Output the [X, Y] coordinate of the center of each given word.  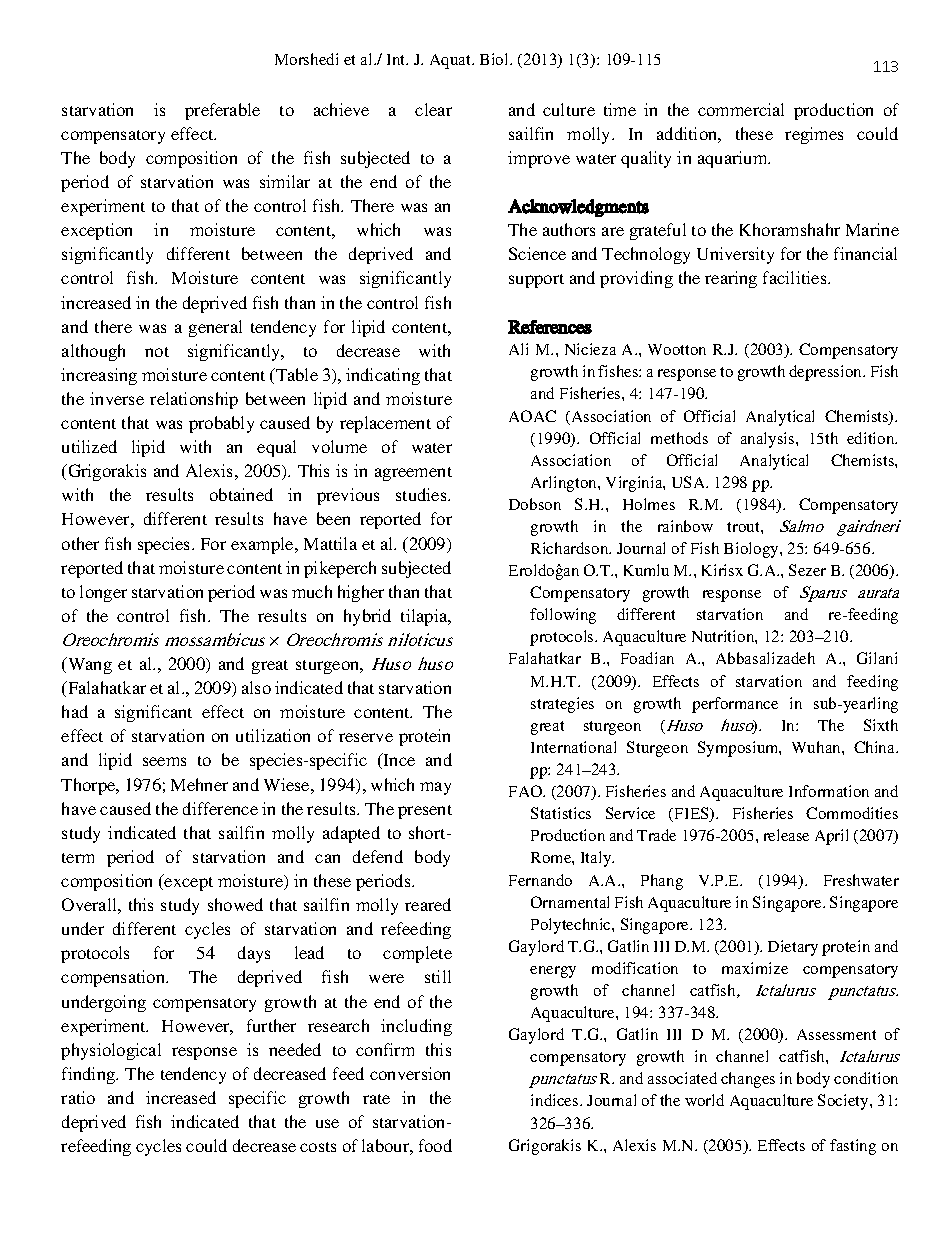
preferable [222, 111]
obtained [241, 494]
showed [235, 904]
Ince [398, 759]
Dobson [535, 504]
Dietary [793, 948]
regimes [814, 135]
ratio [78, 1097]
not [157, 352]
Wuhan [817, 747]
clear [433, 109]
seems [164, 761]
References [550, 327]
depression [827, 373]
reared [428, 904]
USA [690, 482]
